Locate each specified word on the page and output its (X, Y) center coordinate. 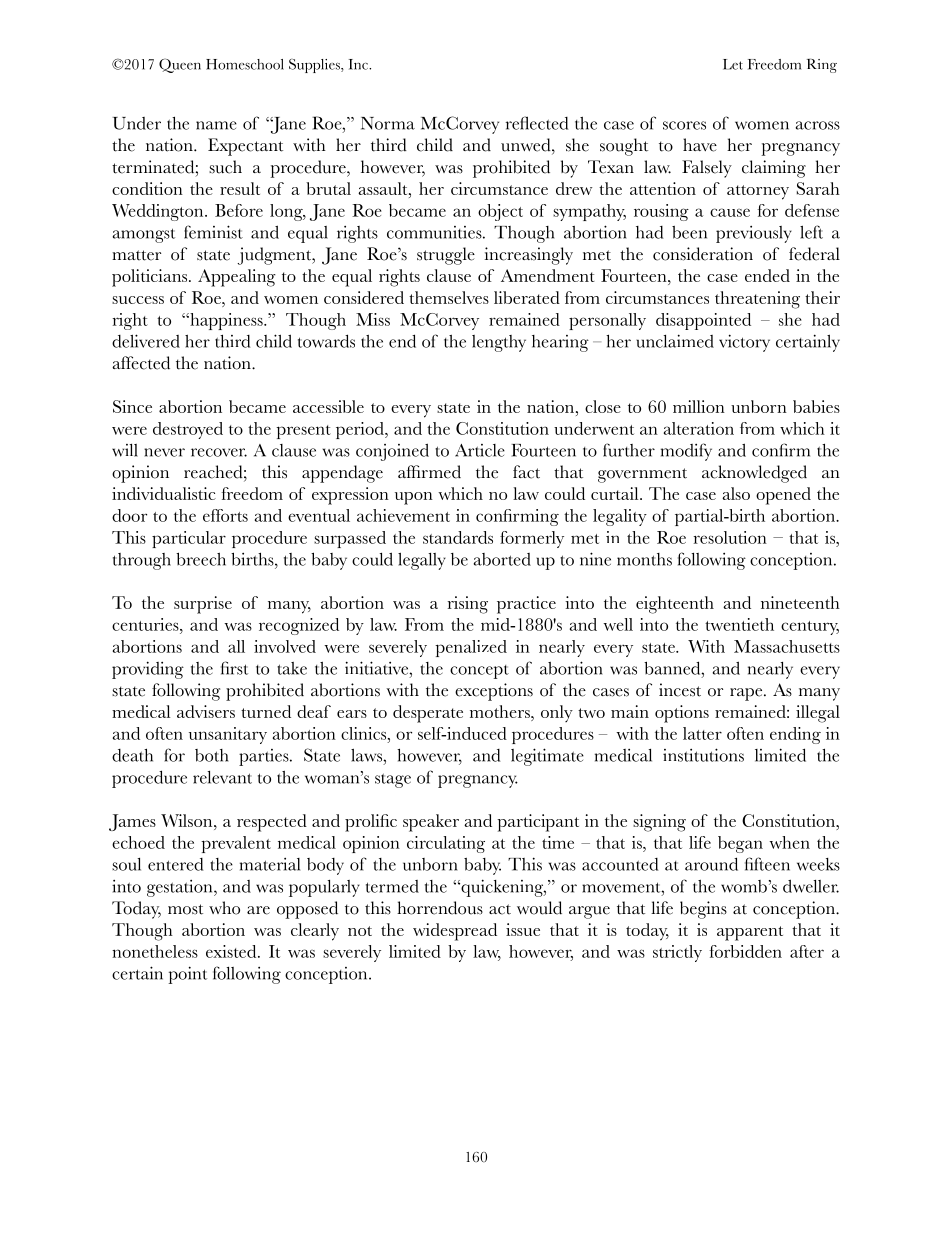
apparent (750, 933)
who (224, 908)
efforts (225, 515)
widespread (455, 932)
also (736, 493)
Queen (180, 65)
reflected (537, 123)
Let (733, 64)
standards (458, 537)
